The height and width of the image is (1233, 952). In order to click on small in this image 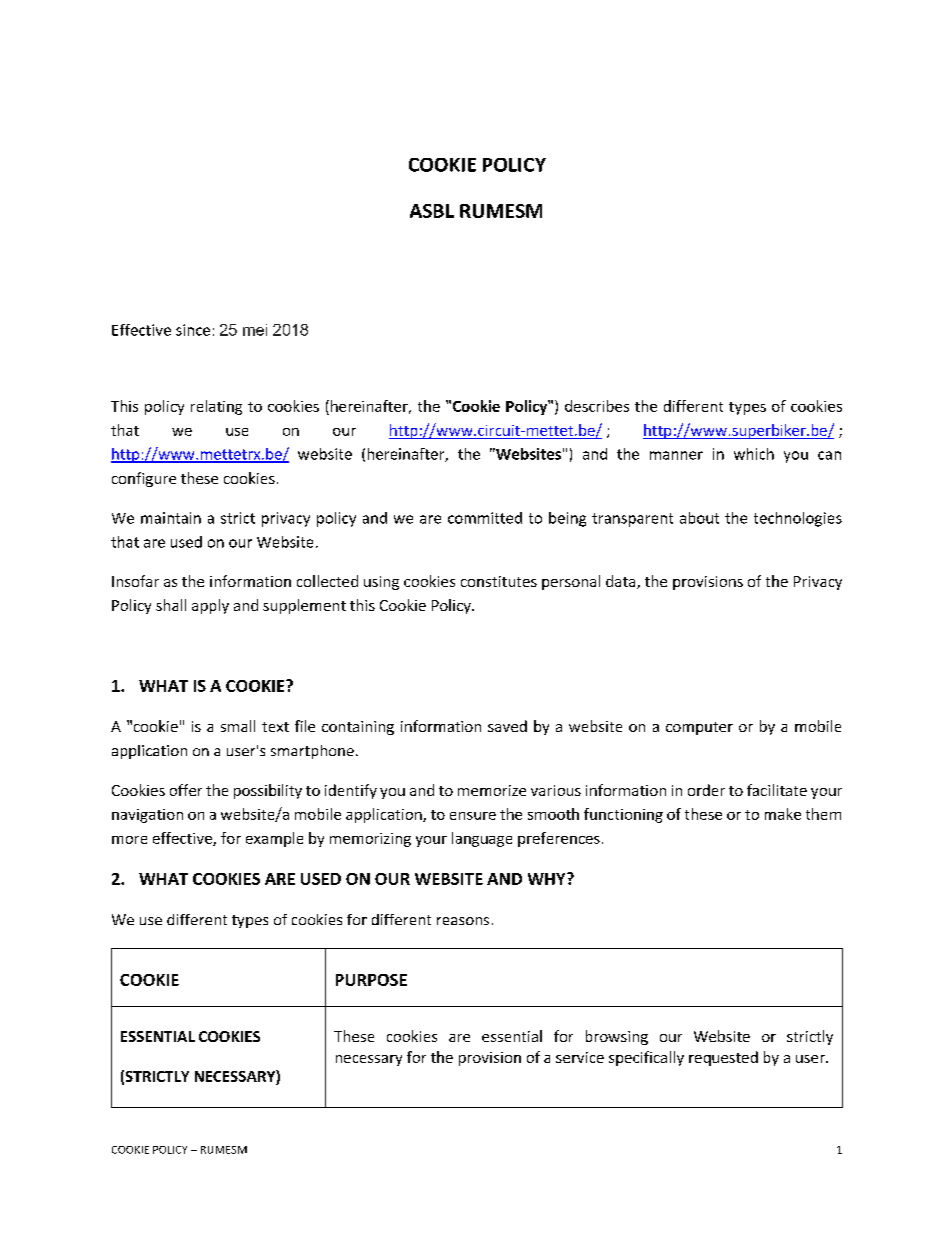, I will do `click(238, 726)`.
